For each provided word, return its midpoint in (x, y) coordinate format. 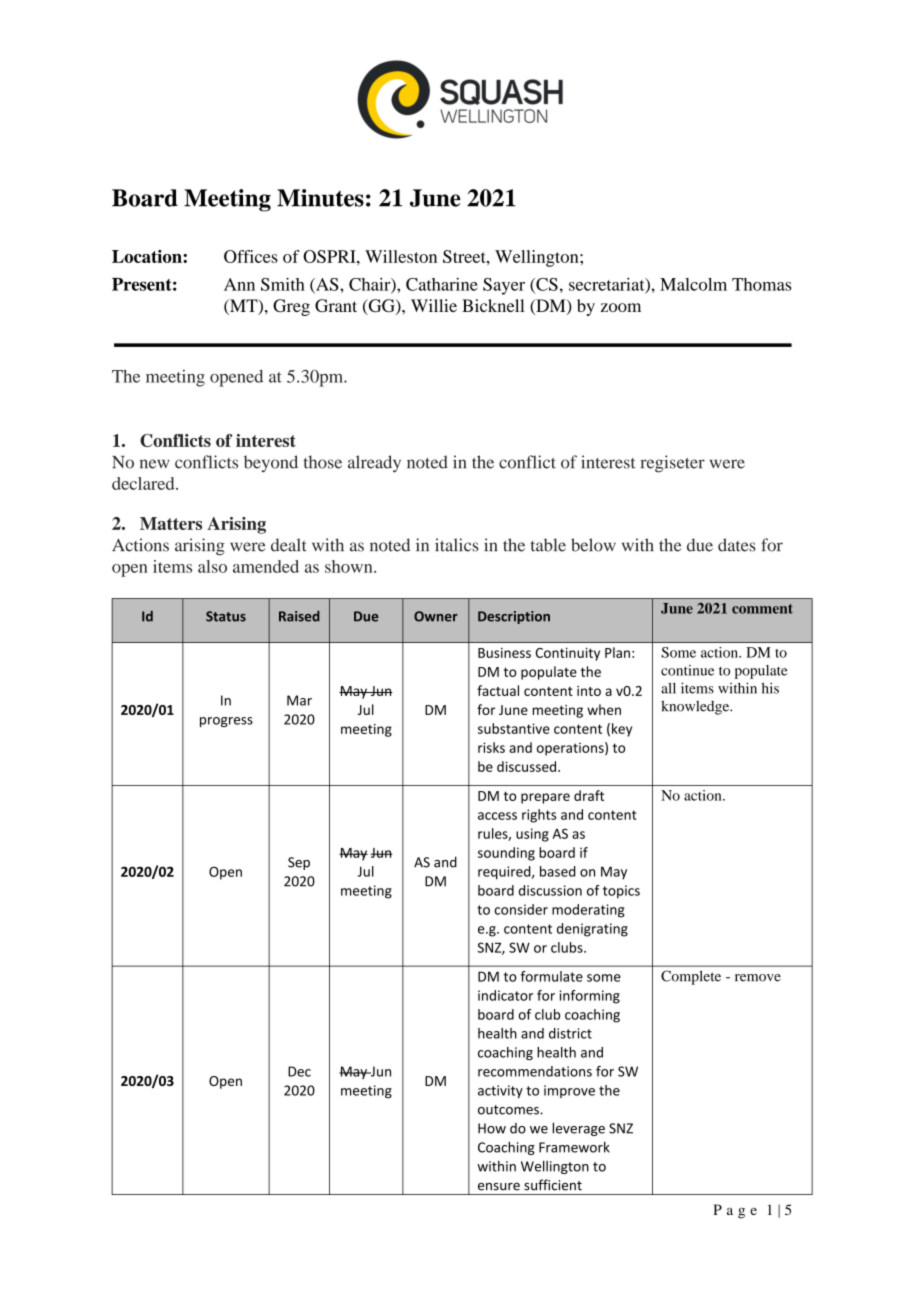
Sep (299, 863)
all (668, 688)
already (374, 464)
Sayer (504, 286)
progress (226, 722)
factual (498, 690)
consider (521, 909)
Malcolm (693, 284)
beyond (271, 463)
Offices (251, 256)
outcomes (509, 1110)
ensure (499, 1187)
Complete (691, 977)
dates (737, 545)
